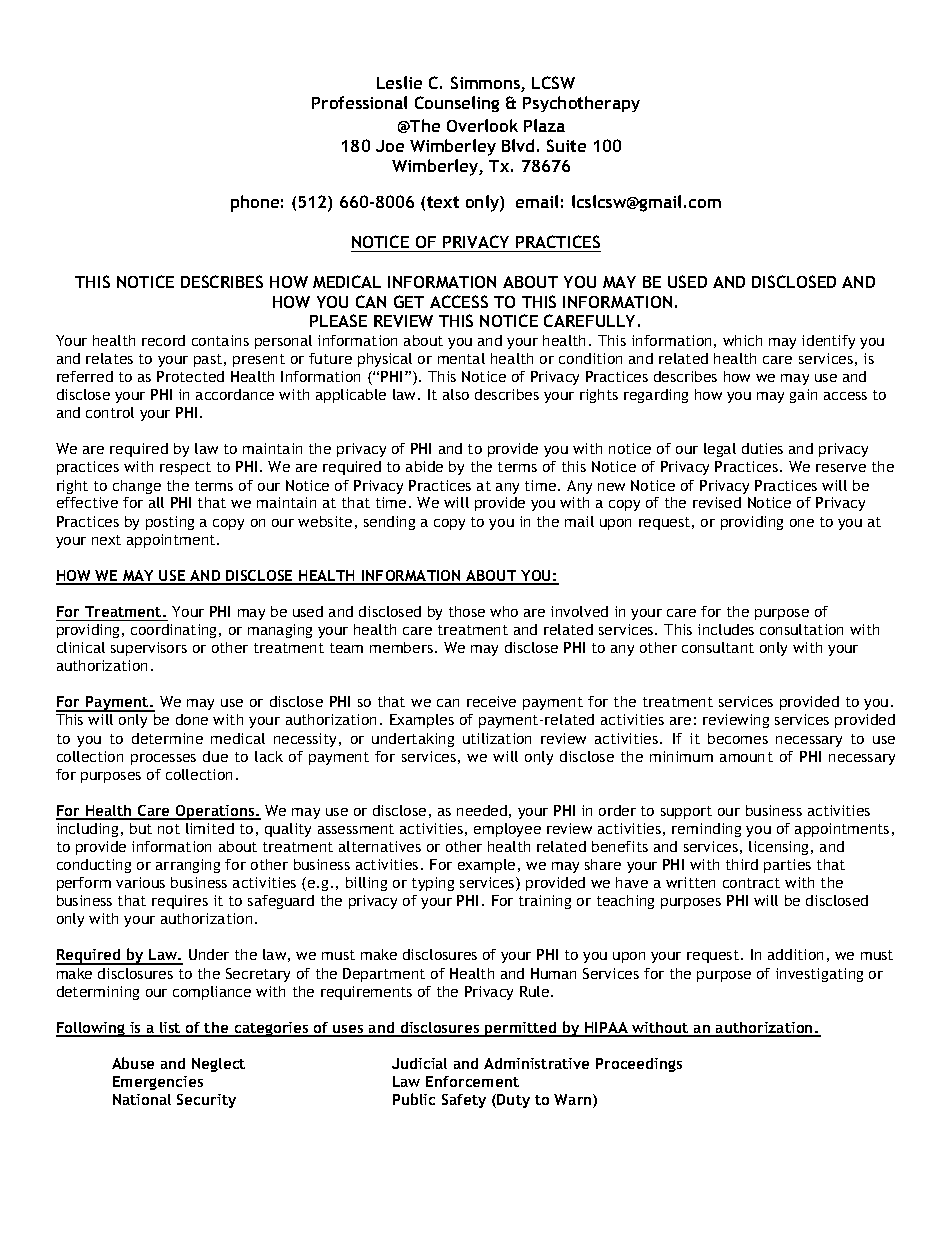 This screenshot has height=1233, width=952. I want to click on Professional, so click(359, 102).
